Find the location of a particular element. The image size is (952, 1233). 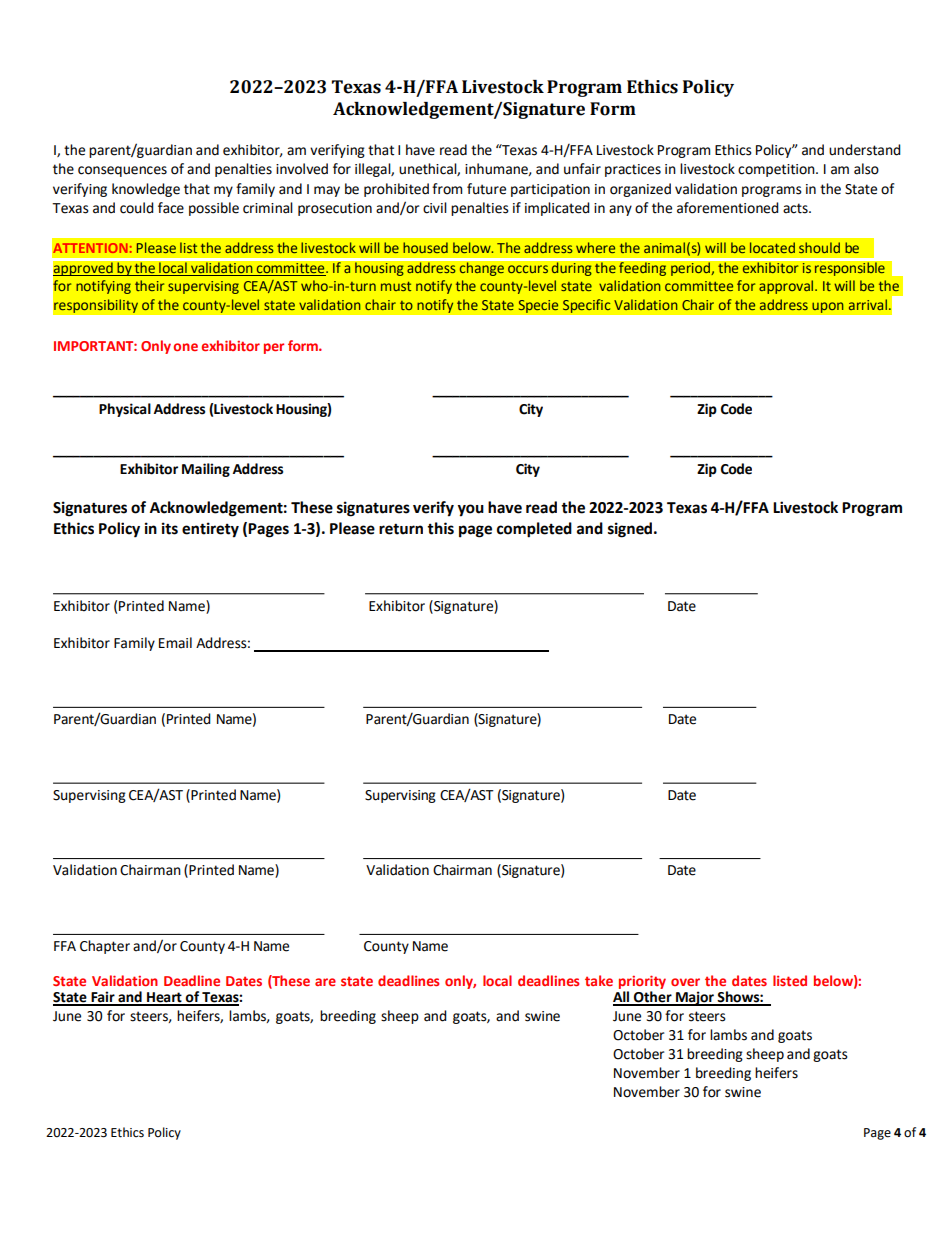

upon is located at coordinates (828, 307).
